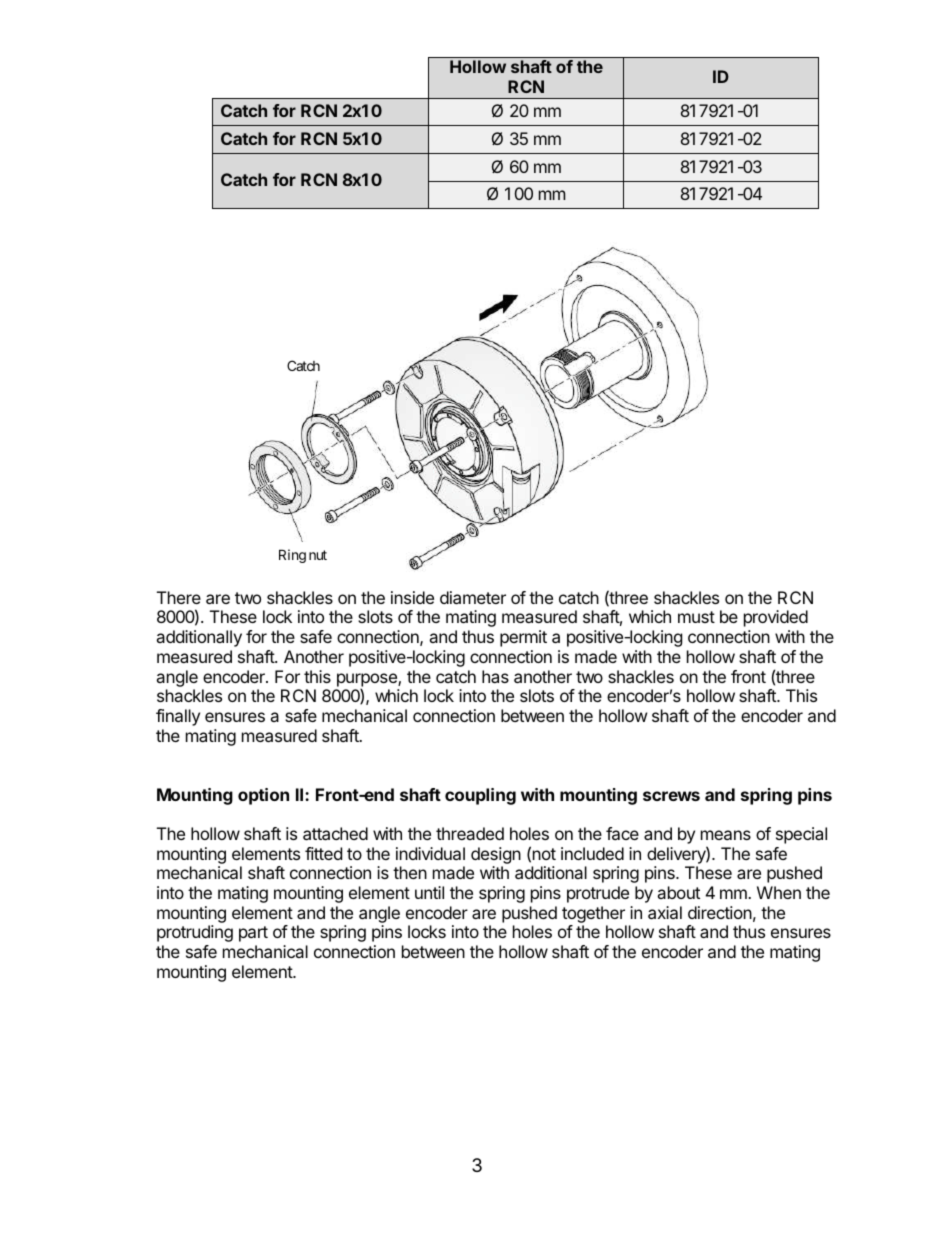 The height and width of the screenshot is (1233, 952). What do you see at coordinates (263, 796) in the screenshot?
I see `option` at bounding box center [263, 796].
